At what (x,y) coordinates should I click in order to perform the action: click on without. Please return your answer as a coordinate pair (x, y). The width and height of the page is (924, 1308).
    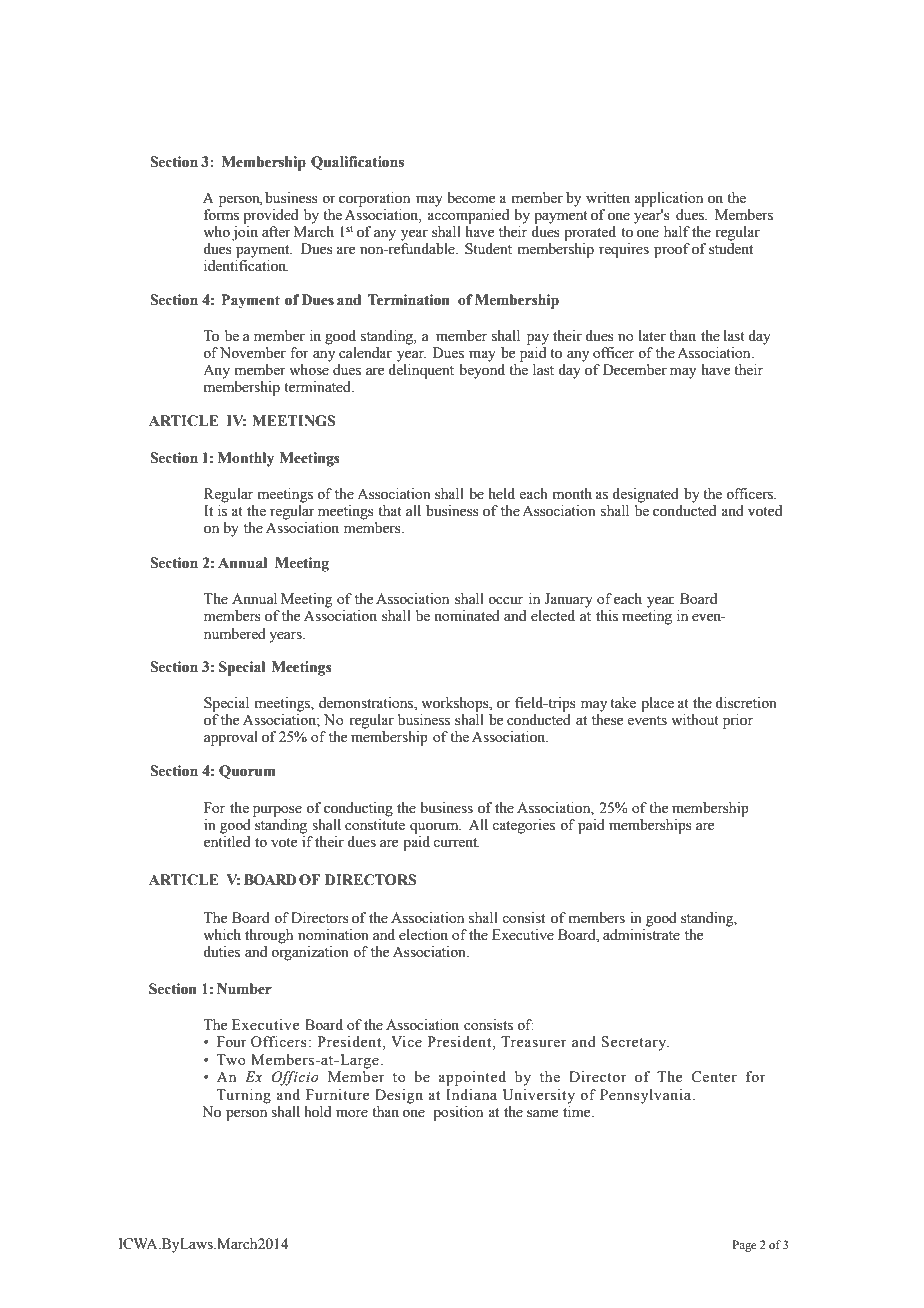
    Looking at the image, I should click on (695, 720).
